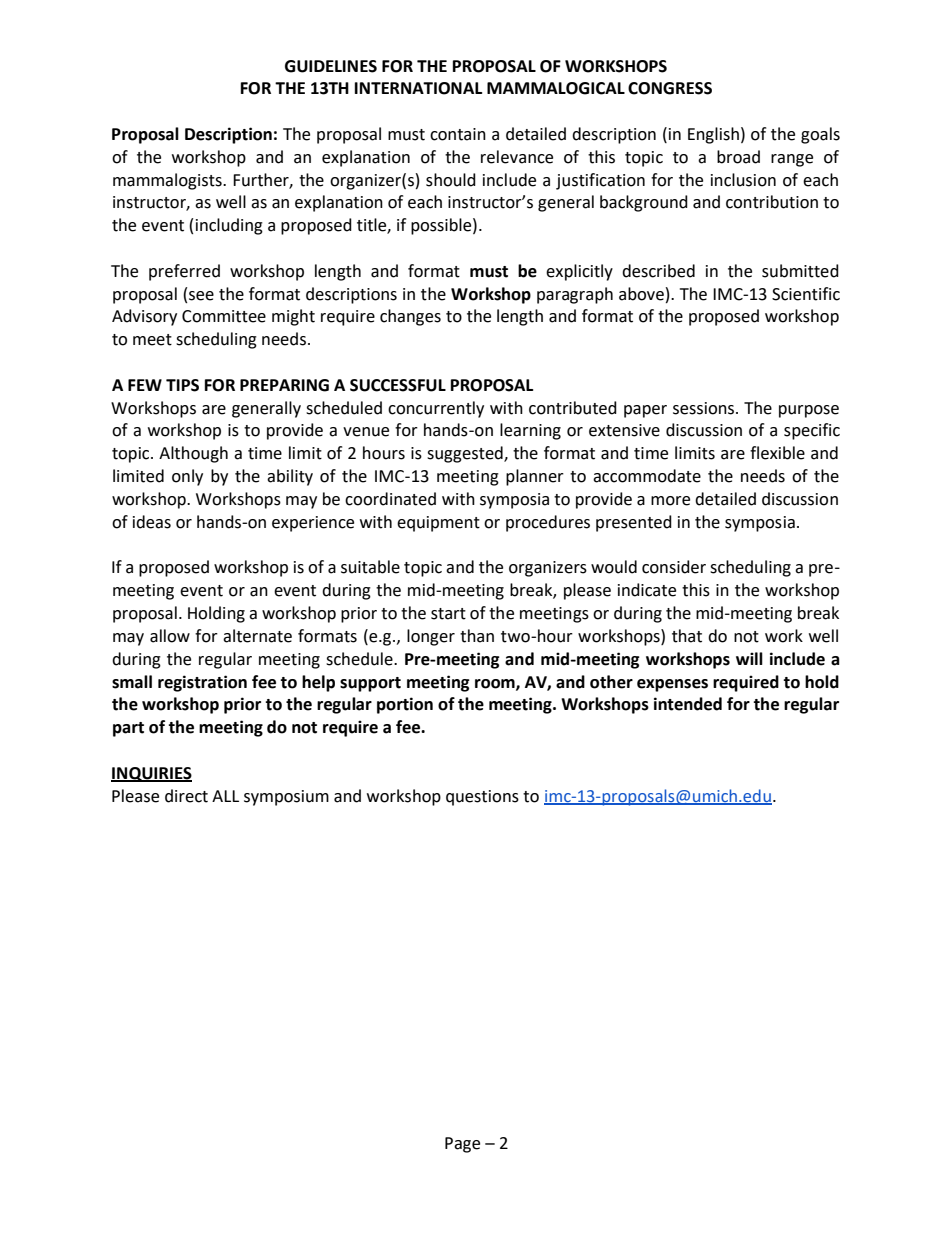 The image size is (952, 1233). I want to click on allow, so click(170, 636).
